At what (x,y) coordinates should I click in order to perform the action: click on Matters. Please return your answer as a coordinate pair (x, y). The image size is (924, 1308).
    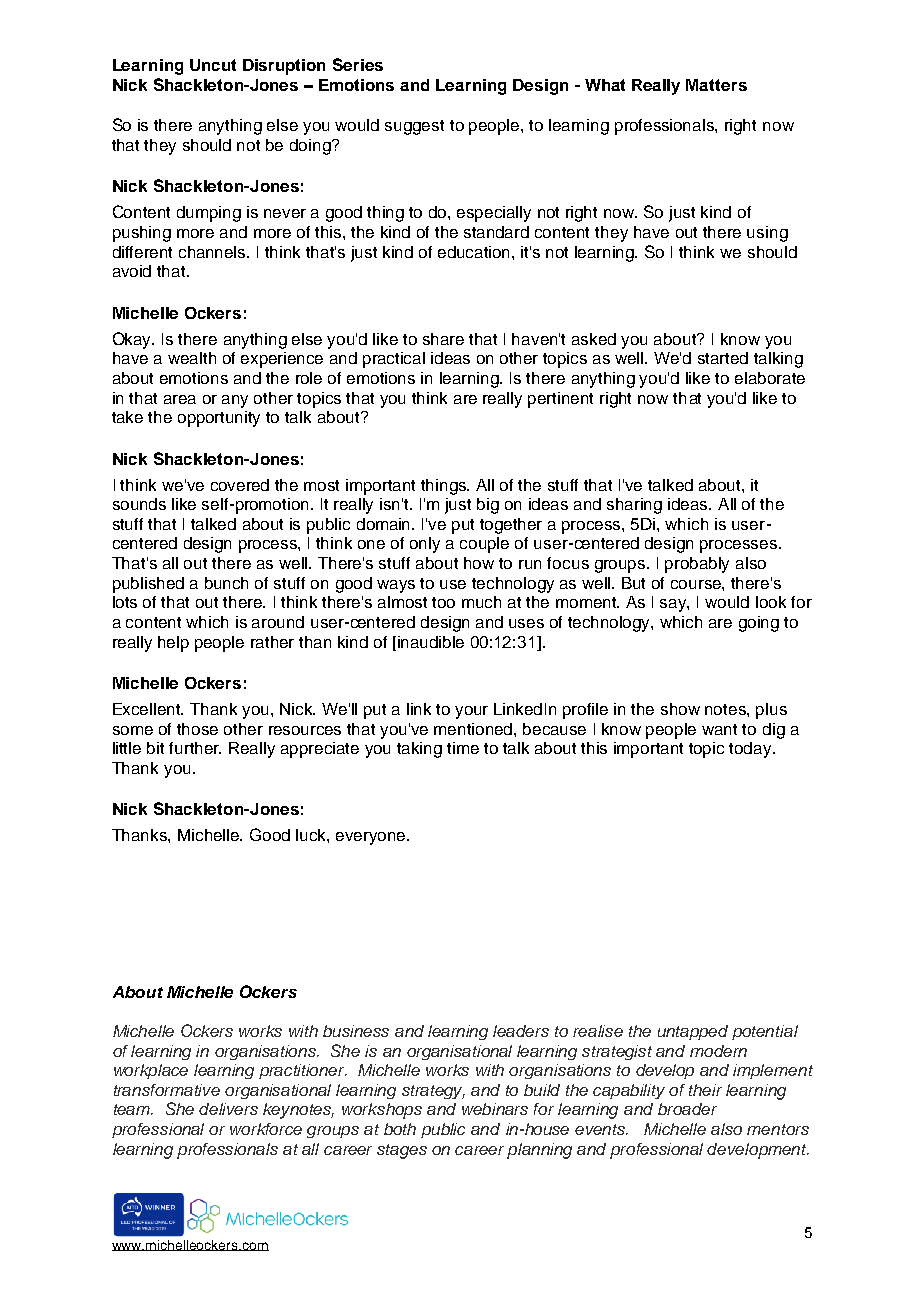
    Looking at the image, I should click on (716, 85).
